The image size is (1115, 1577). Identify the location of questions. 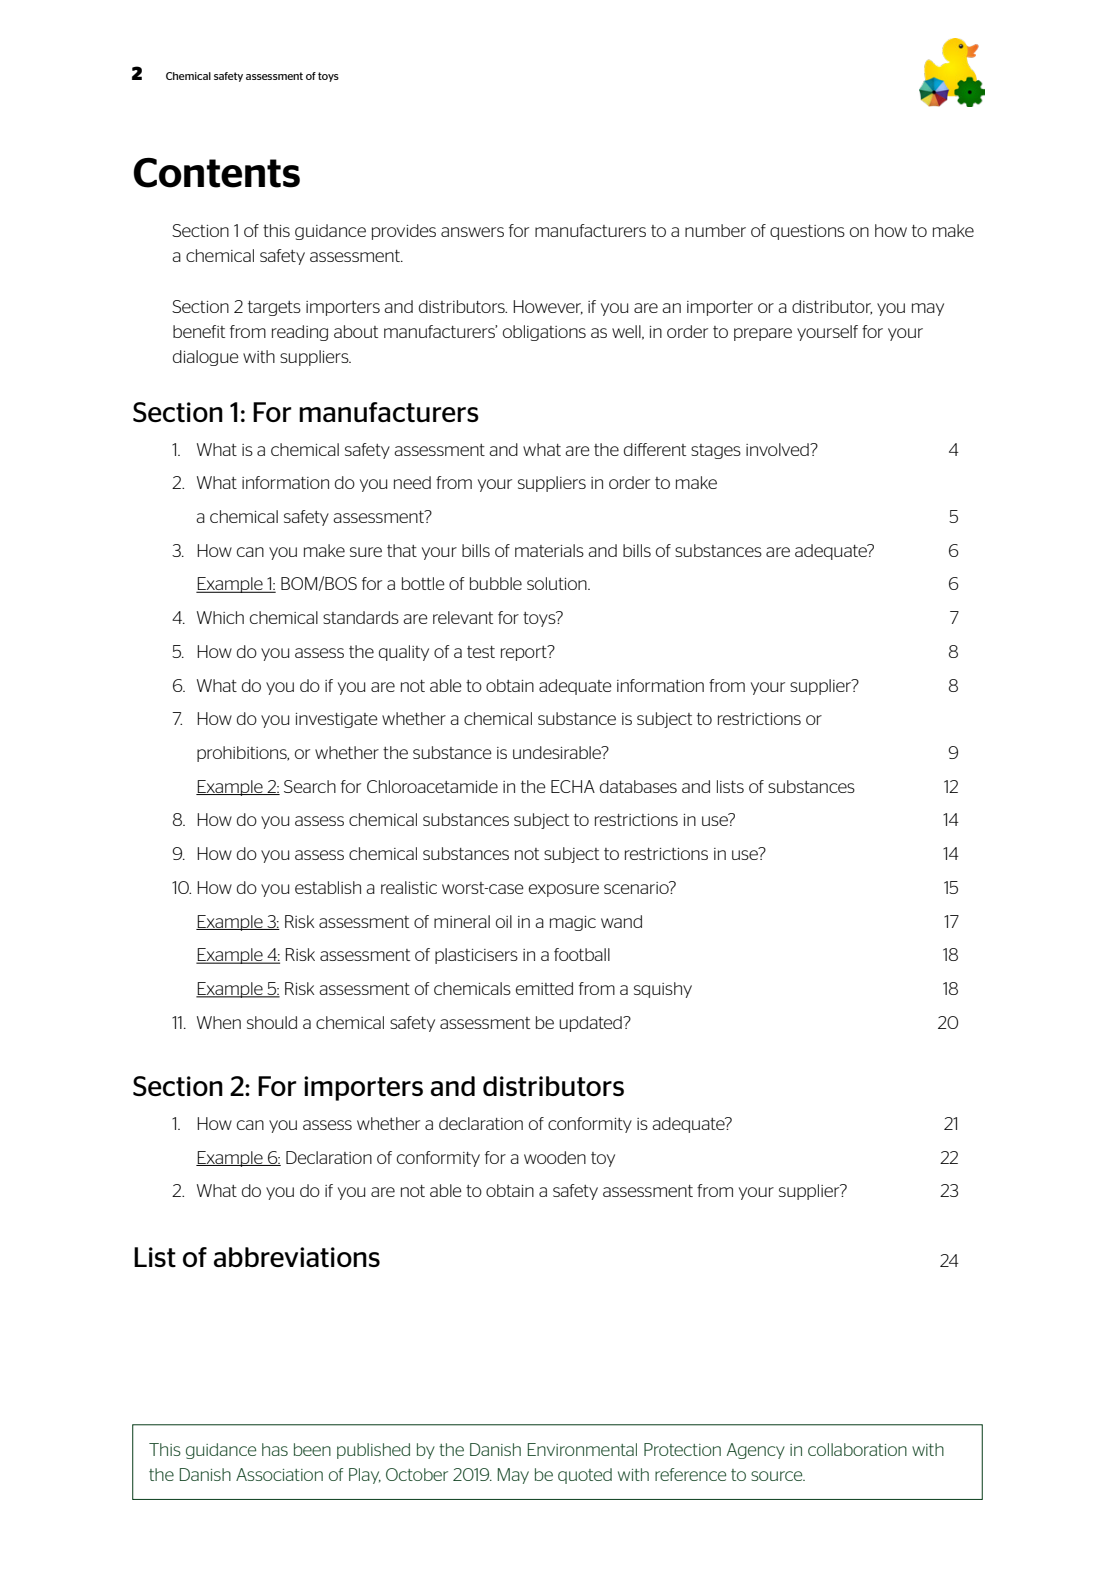
(807, 232).
